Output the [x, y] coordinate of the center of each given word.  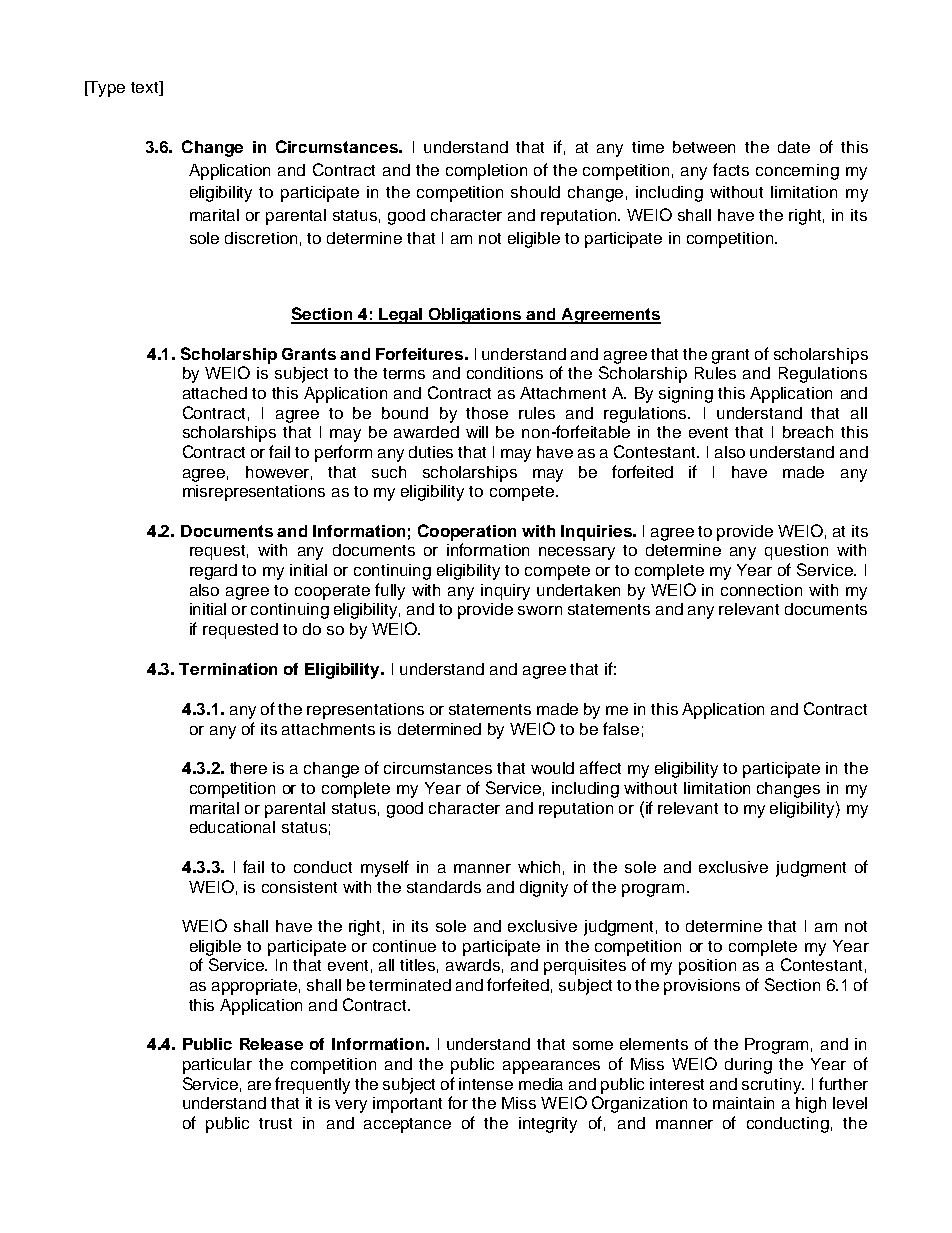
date [794, 147]
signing [686, 395]
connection [761, 590]
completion [486, 172]
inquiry [505, 592]
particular [217, 1066]
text [146, 88]
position [707, 967]
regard [213, 572]
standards [444, 887]
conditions [505, 373]
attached [215, 393]
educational [232, 827]
